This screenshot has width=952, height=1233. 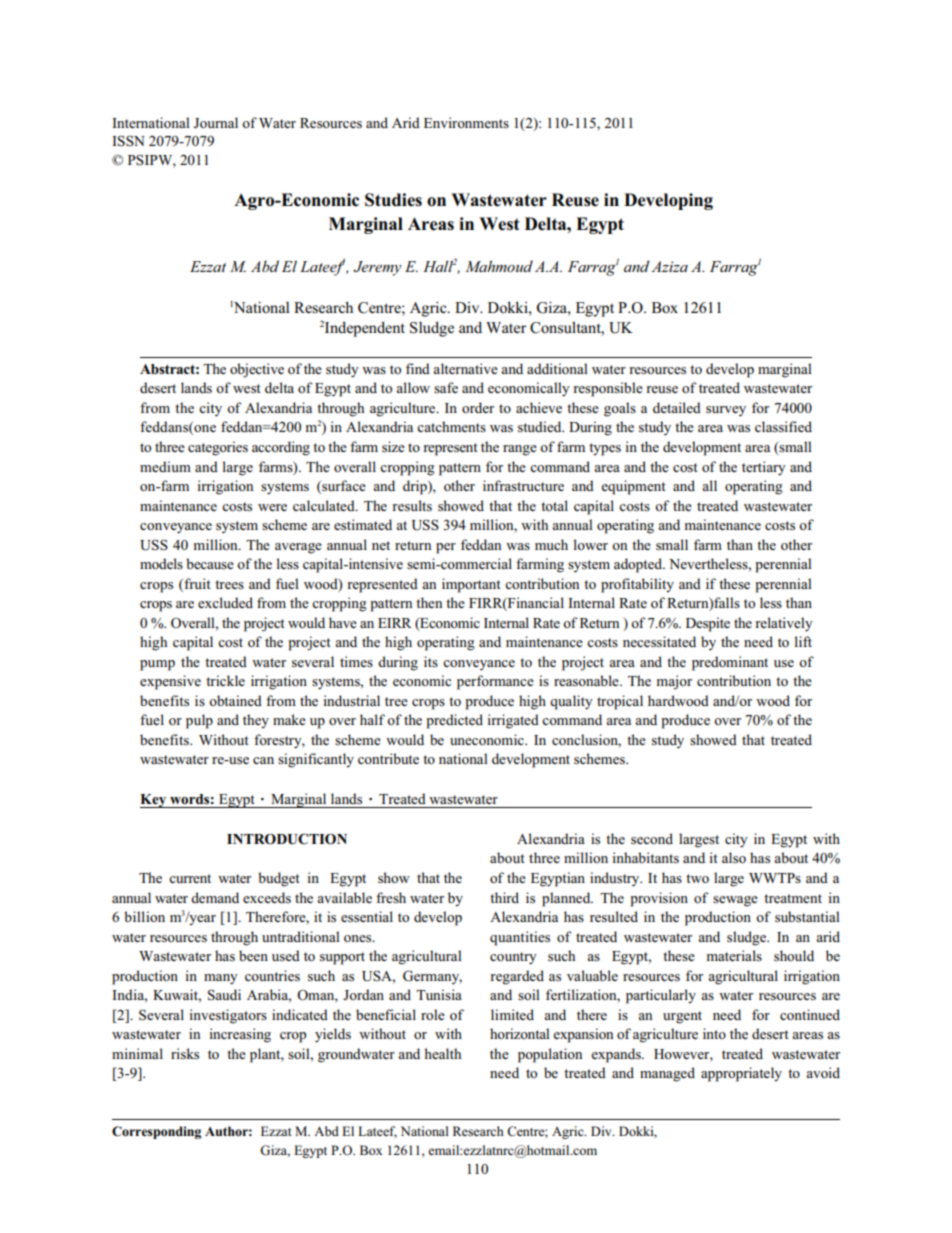 What do you see at coordinates (734, 857) in the screenshot?
I see `also` at bounding box center [734, 857].
